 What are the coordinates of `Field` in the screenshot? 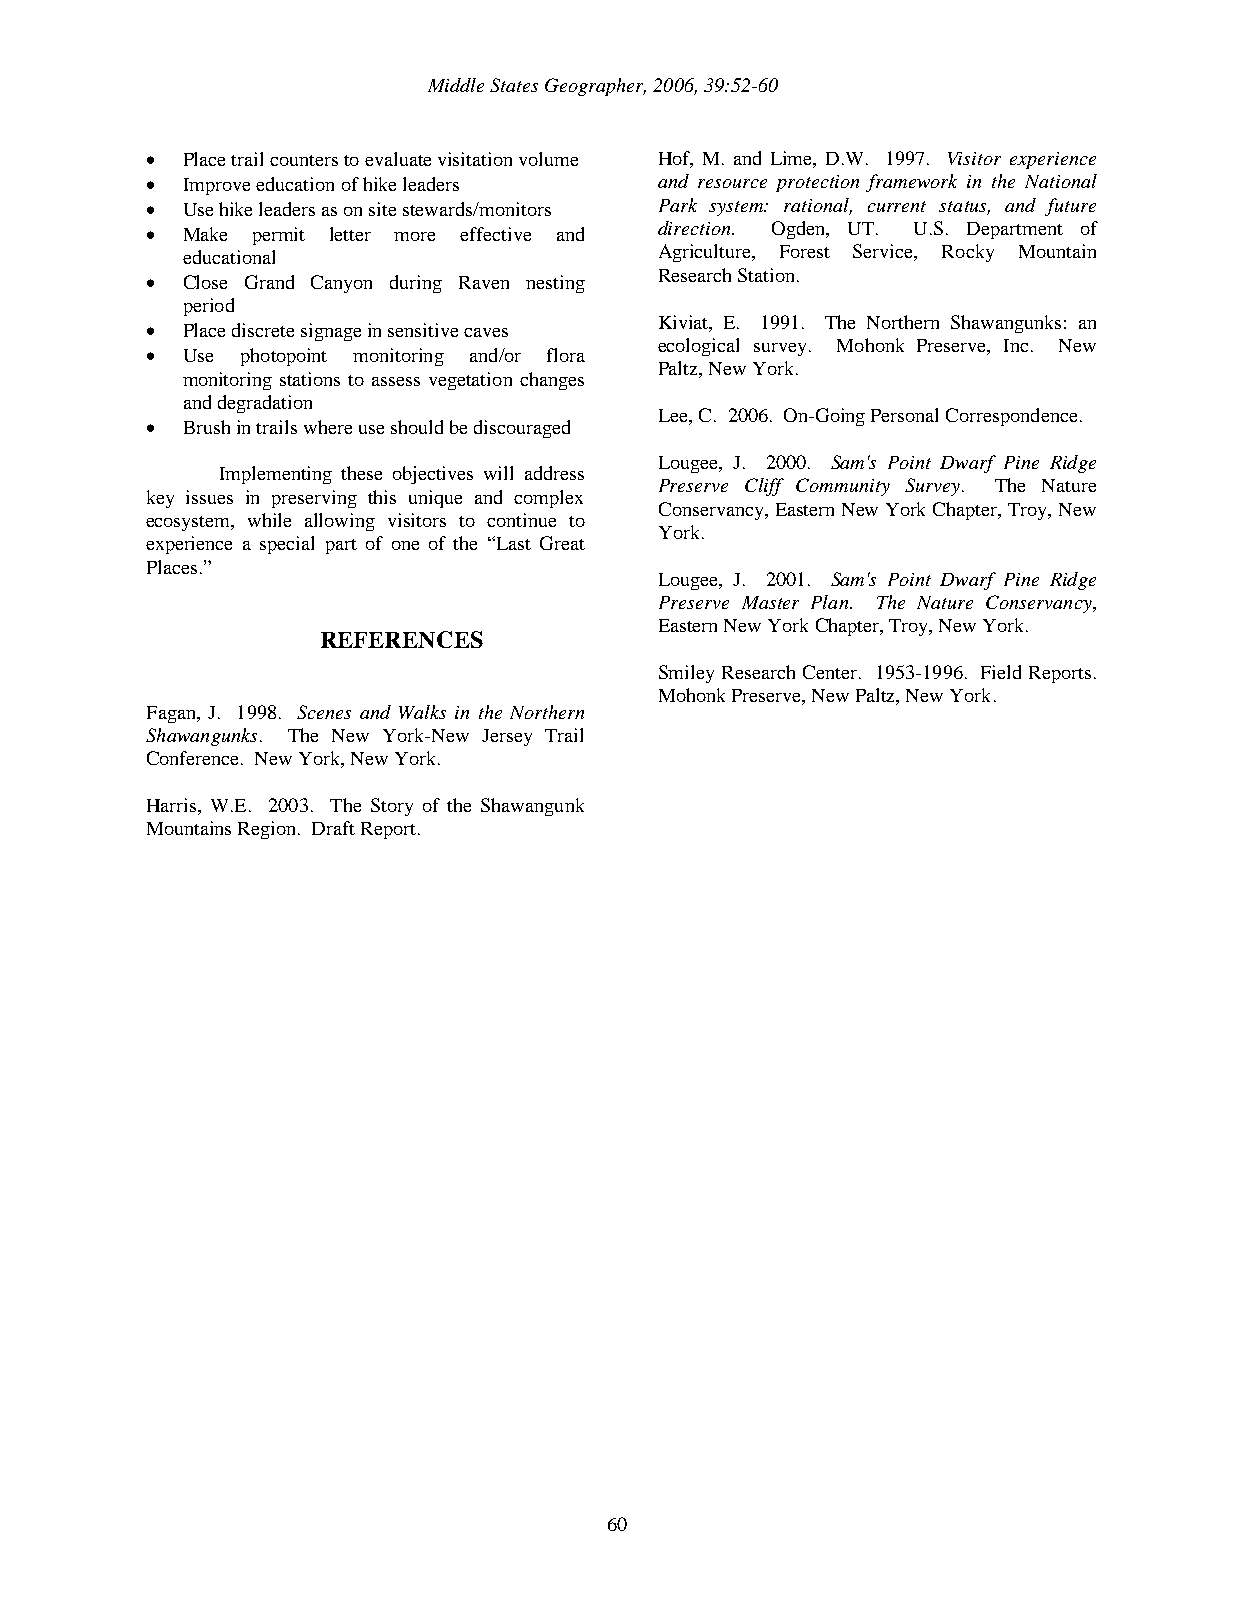 It's located at (1001, 672).
